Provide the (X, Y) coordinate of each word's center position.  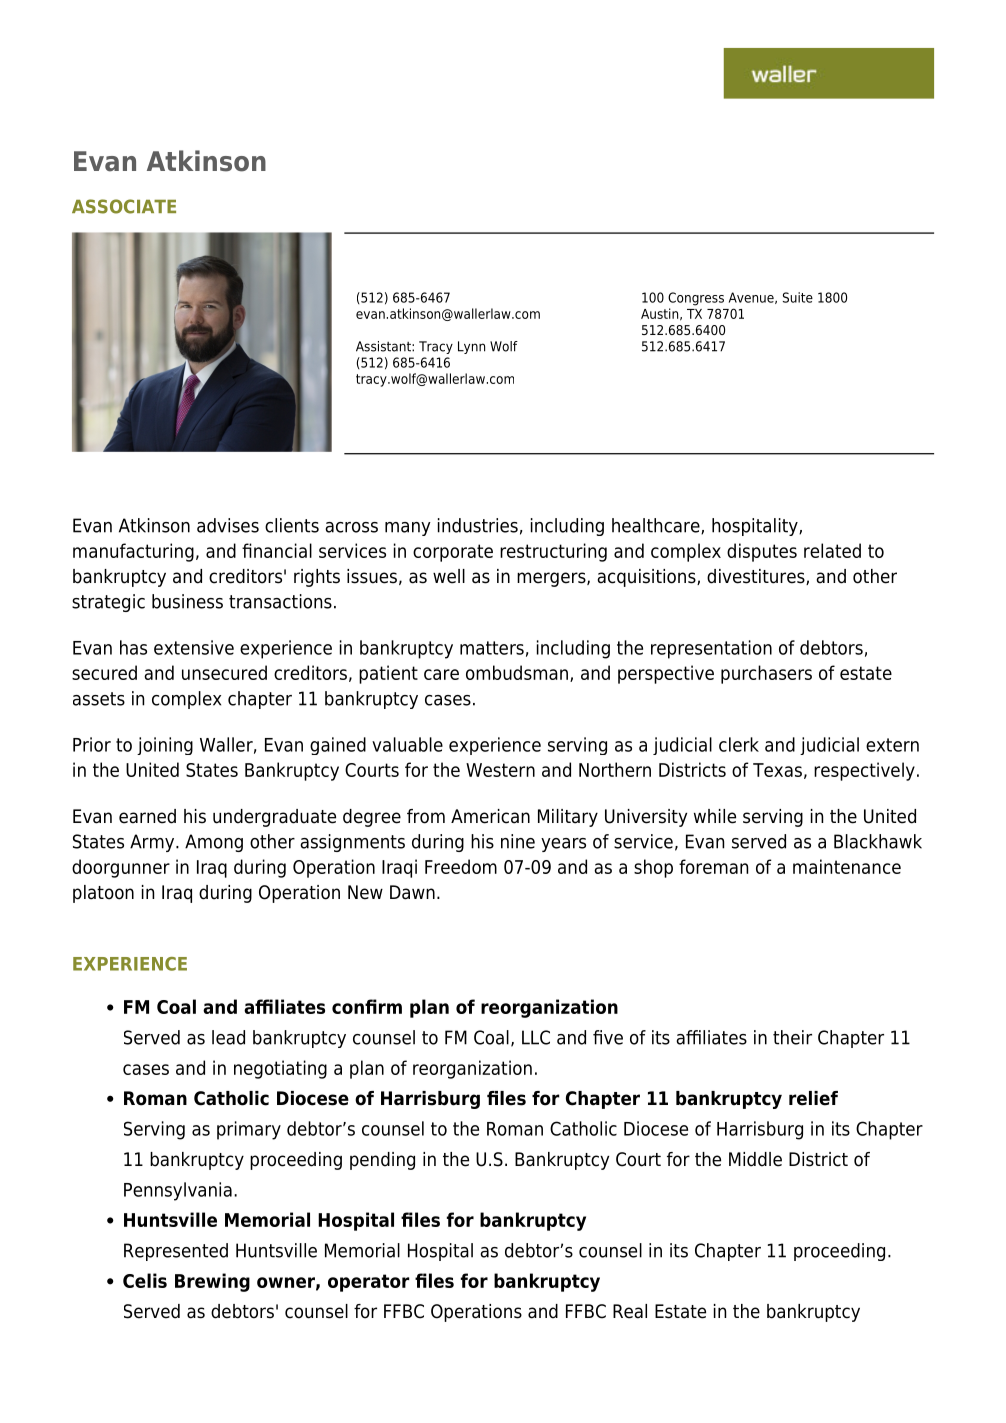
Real (630, 1311)
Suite (798, 297)
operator (369, 1283)
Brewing (212, 1282)
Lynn (471, 347)
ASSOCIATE (124, 206)
